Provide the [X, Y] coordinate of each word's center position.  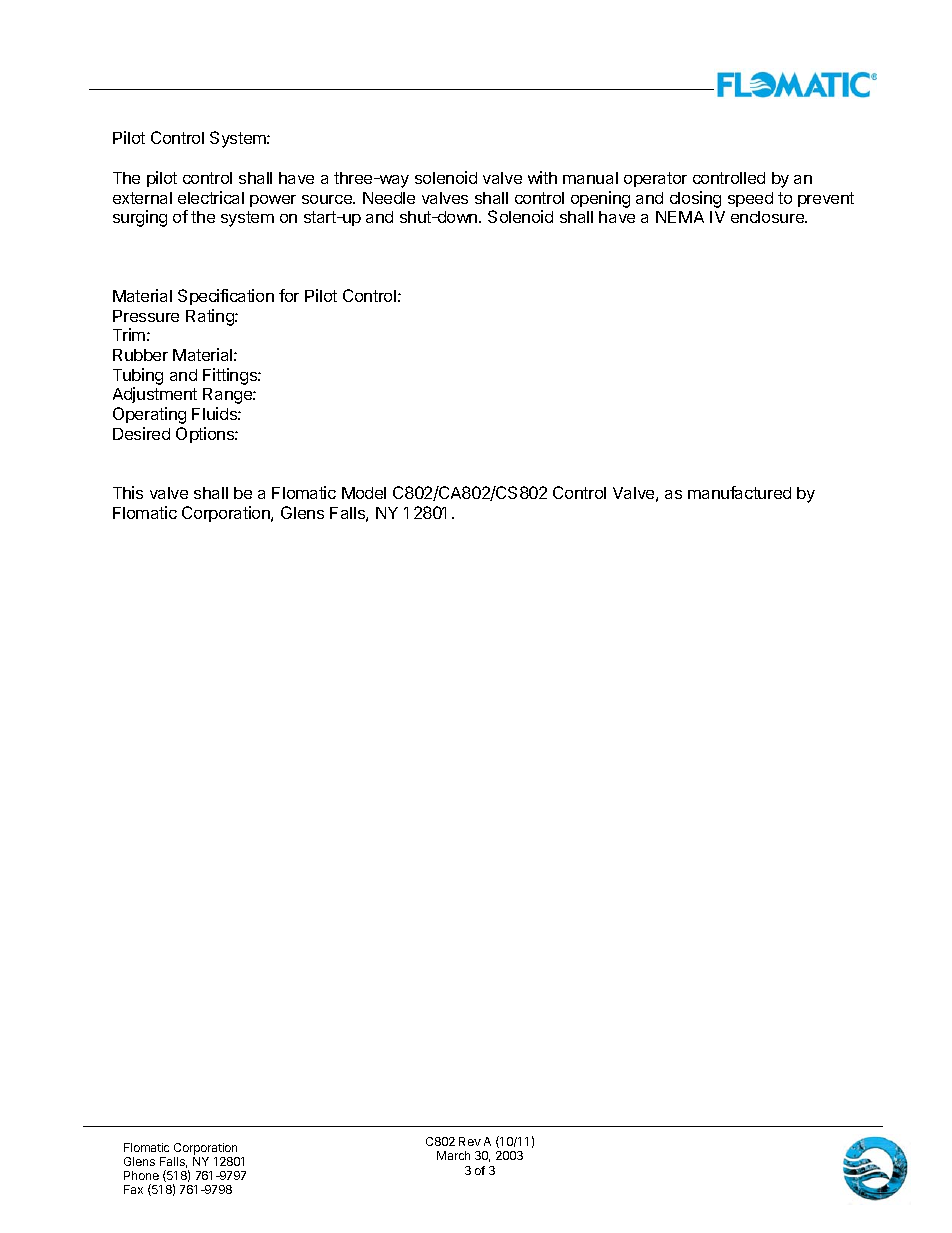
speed [750, 199]
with [542, 177]
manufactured [739, 492]
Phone [141, 1175]
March [453, 1155]
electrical [211, 197]
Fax [133, 1189]
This [128, 492]
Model [364, 493]
